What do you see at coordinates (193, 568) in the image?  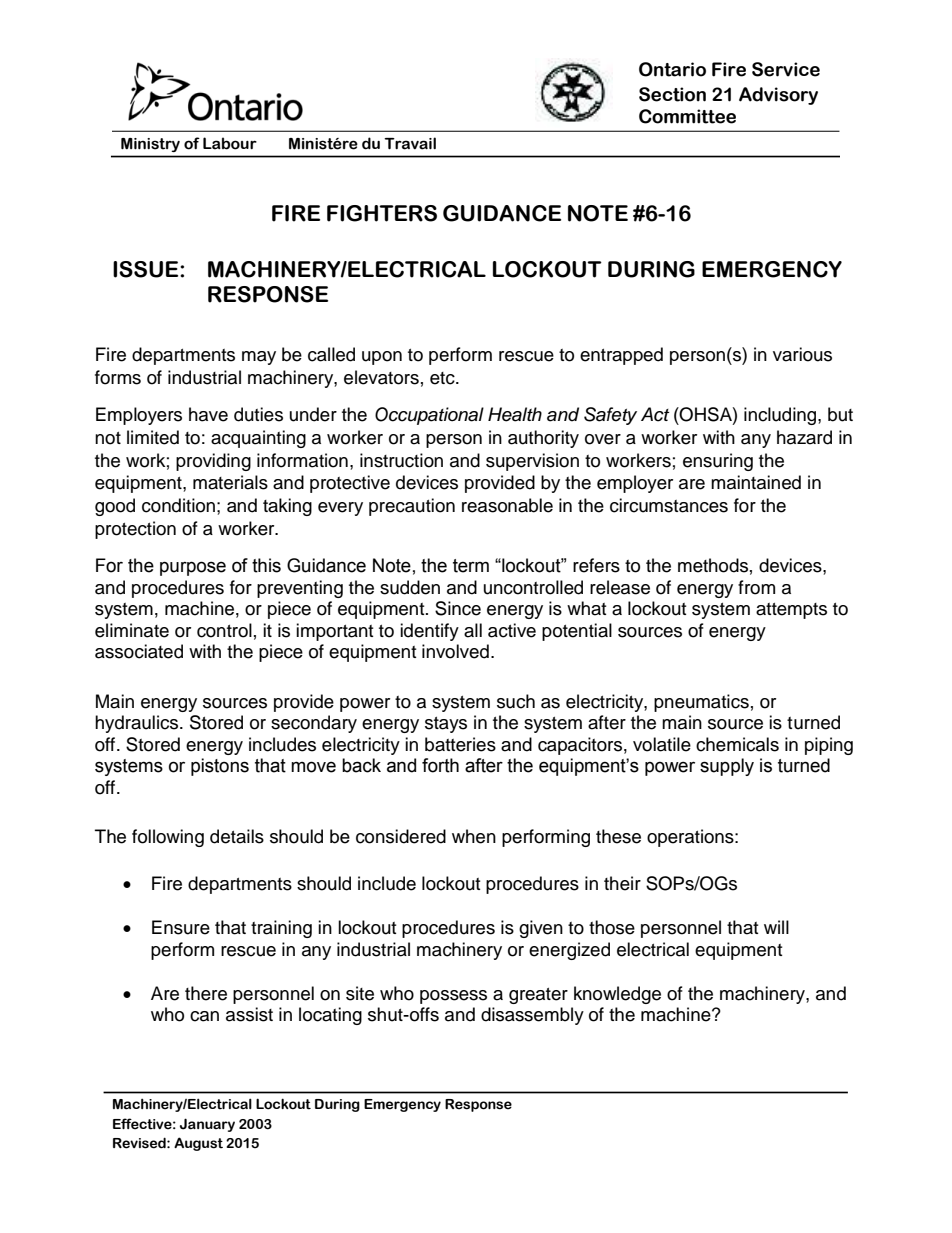 I see `purpose` at bounding box center [193, 568].
